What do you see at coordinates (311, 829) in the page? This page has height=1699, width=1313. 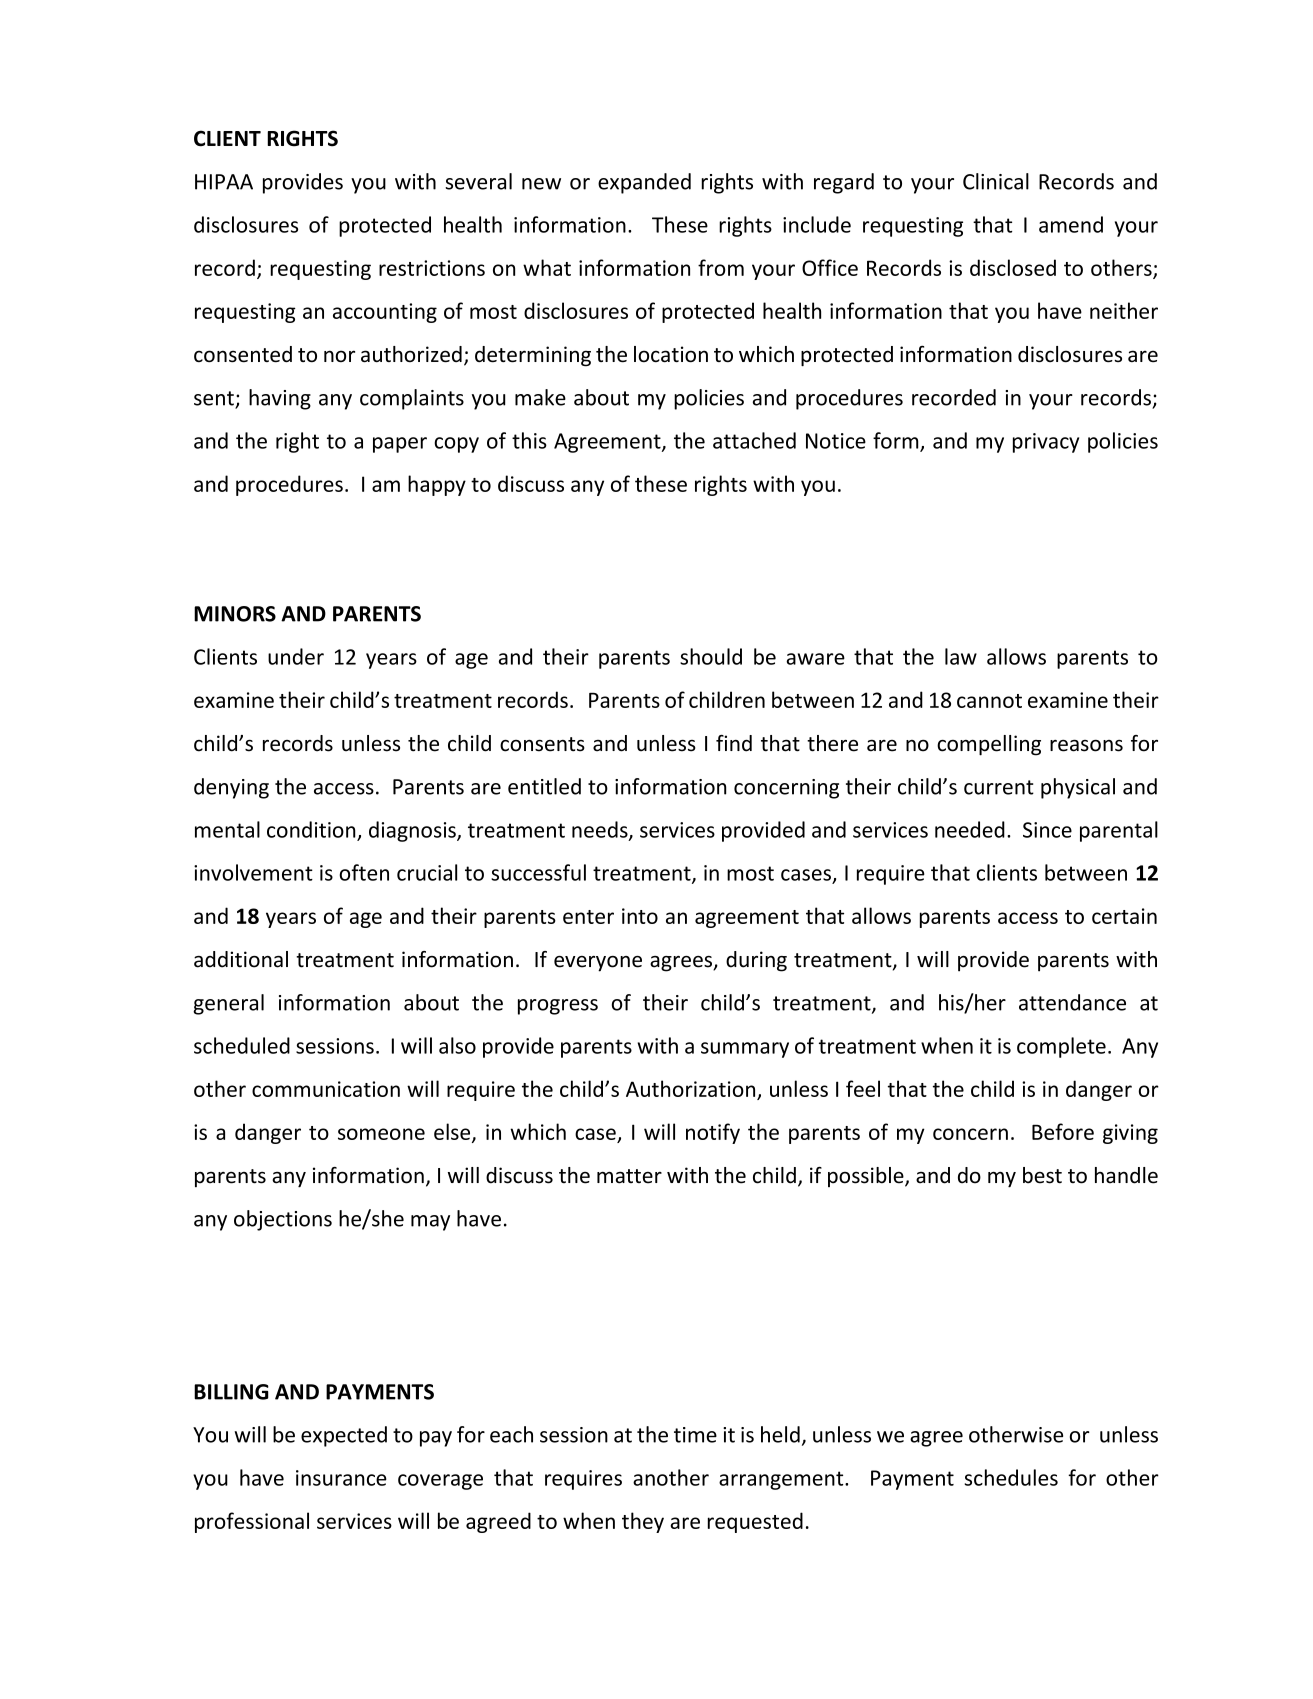 I see `condition` at bounding box center [311, 829].
